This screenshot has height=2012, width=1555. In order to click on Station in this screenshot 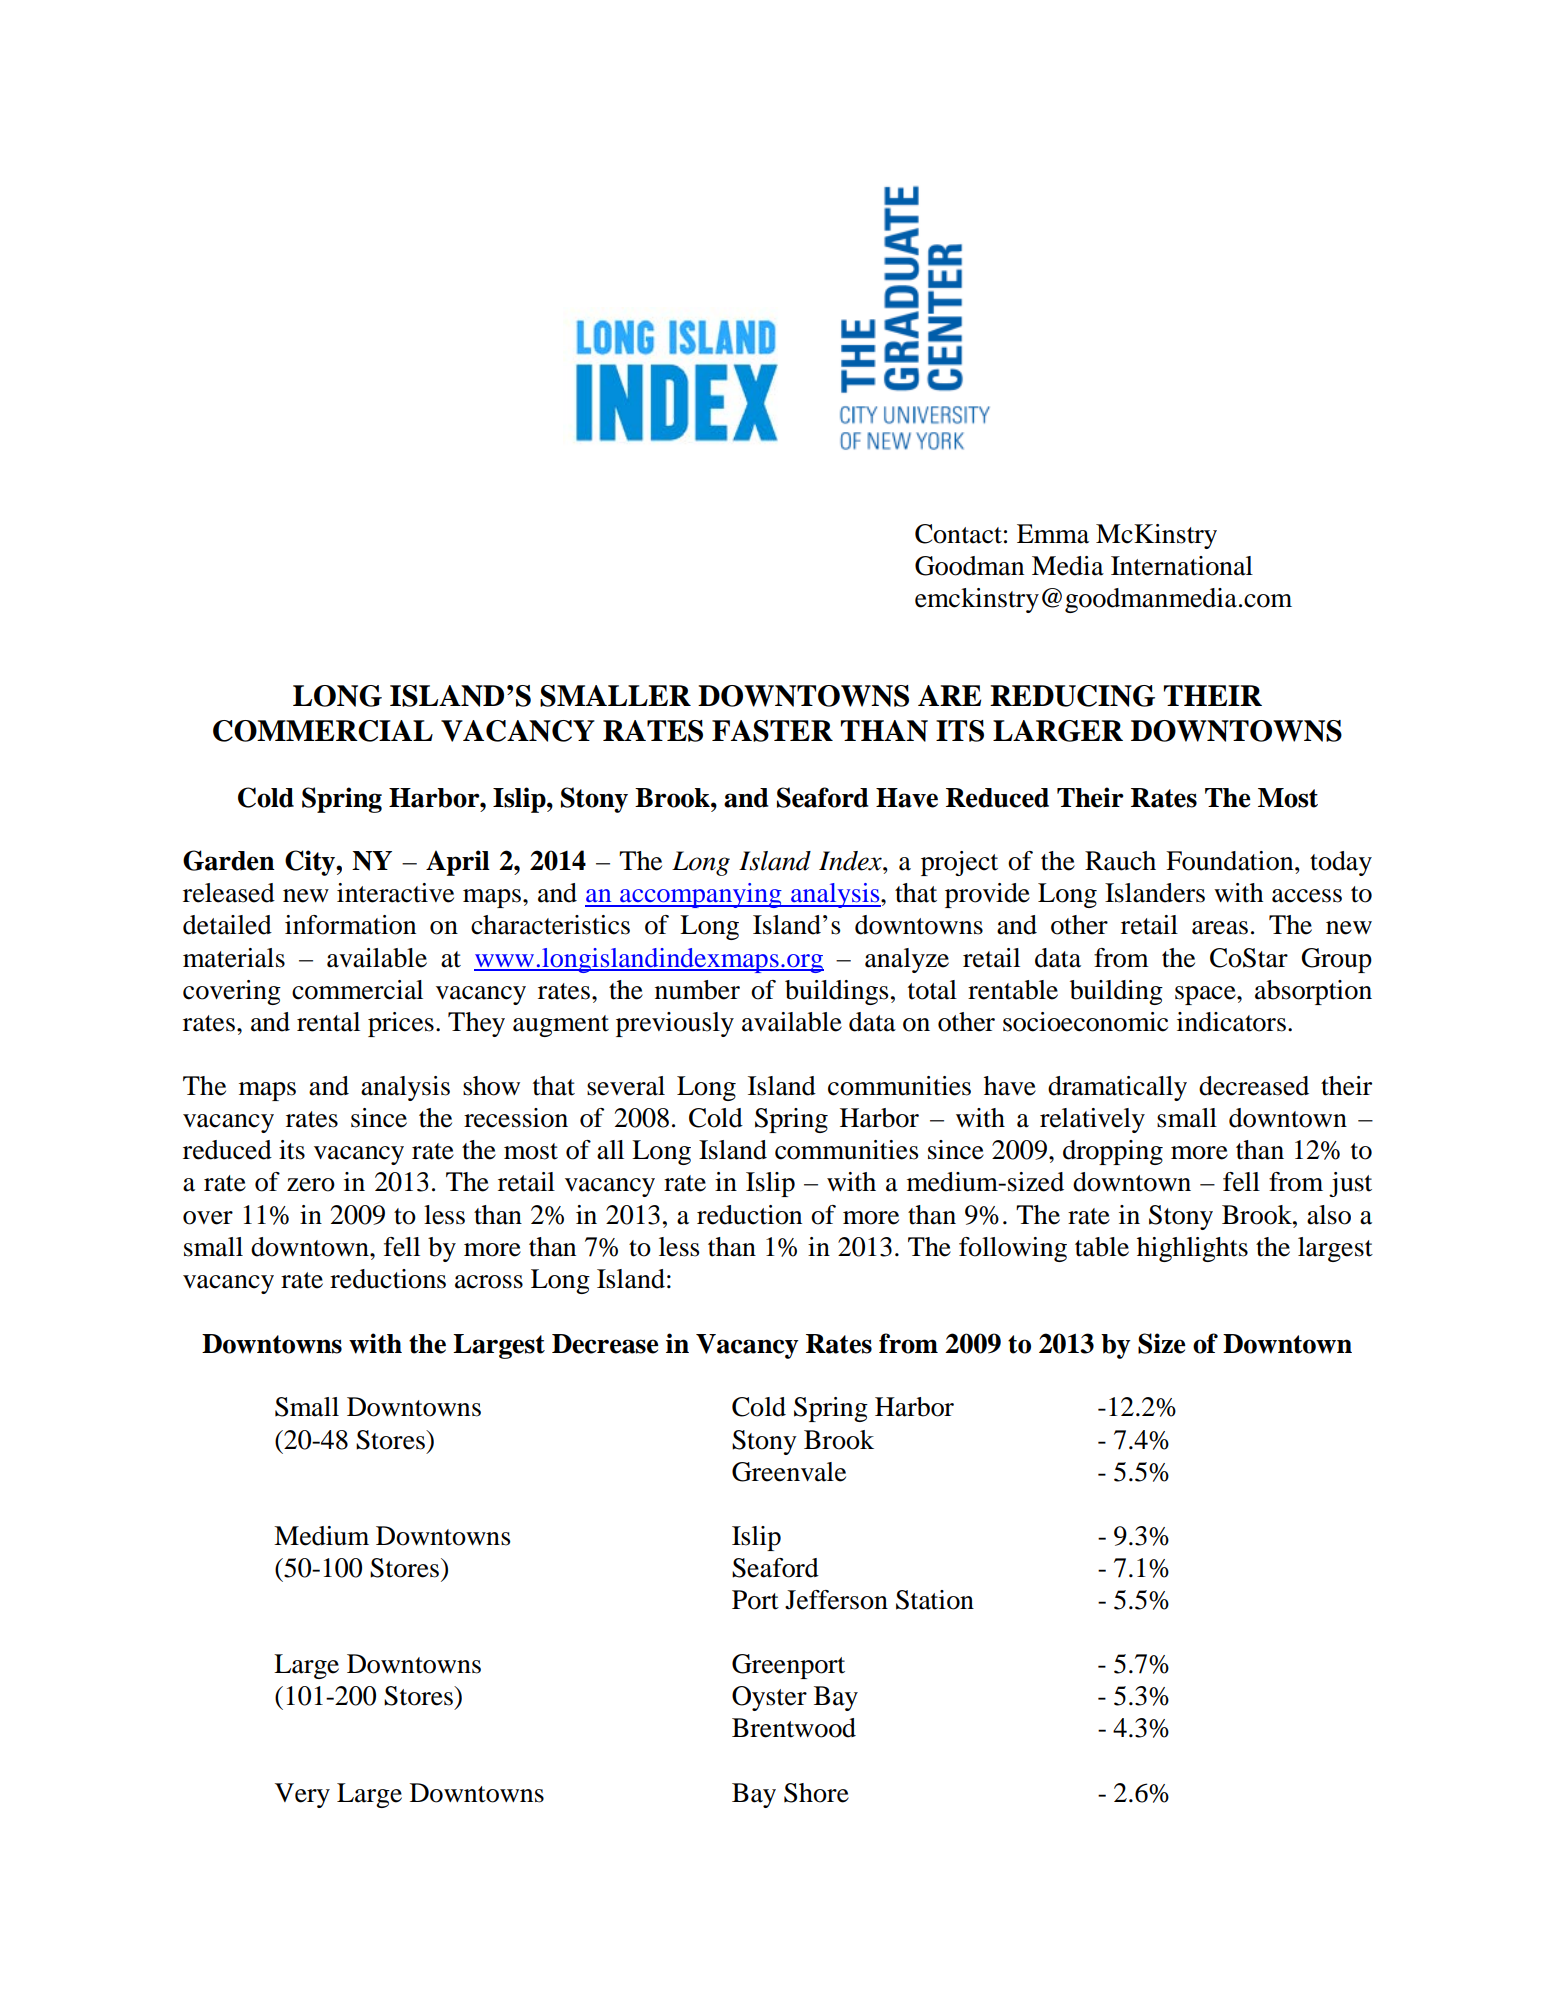, I will do `click(935, 1600)`.
